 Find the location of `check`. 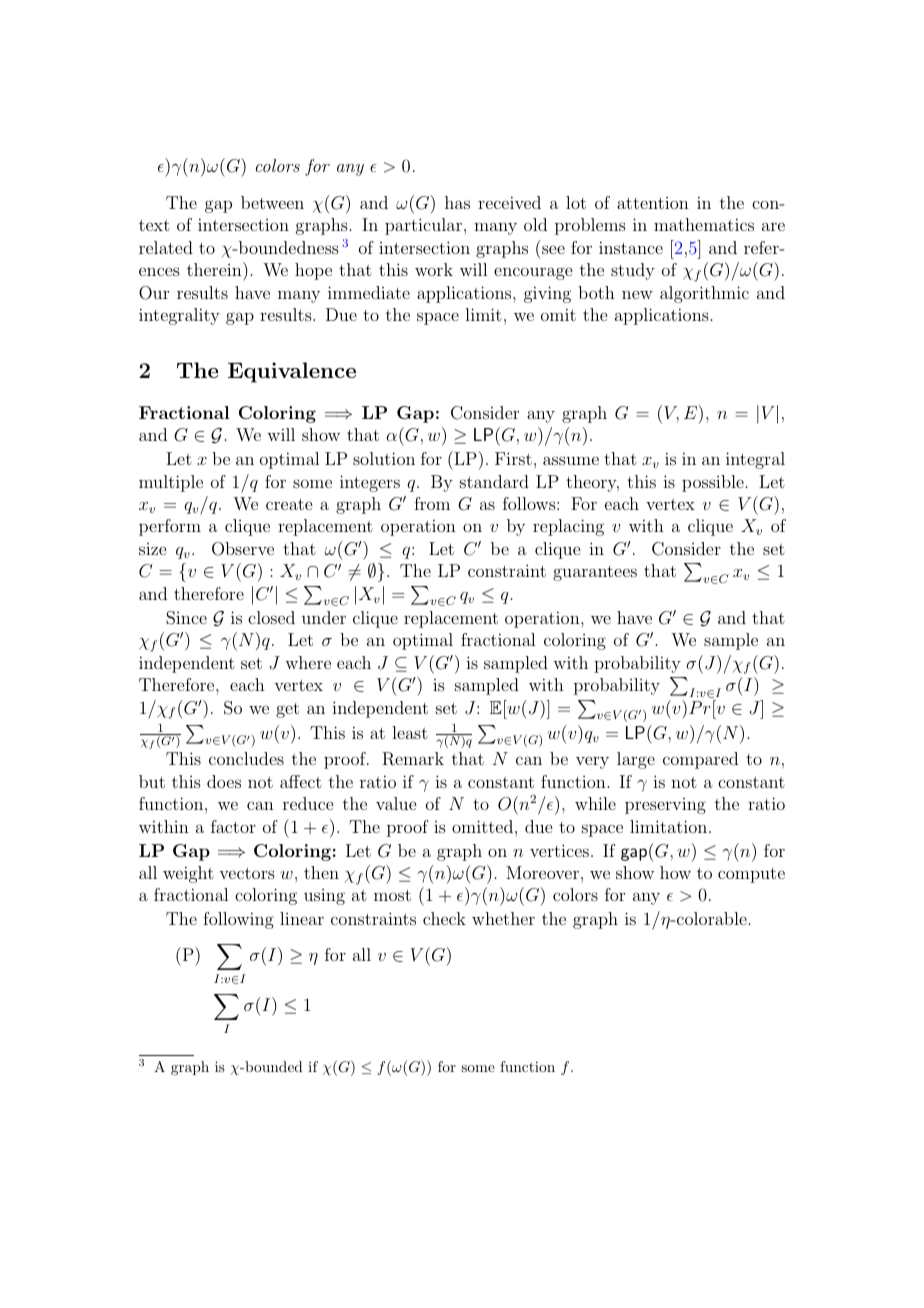

check is located at coordinates (444, 918).
